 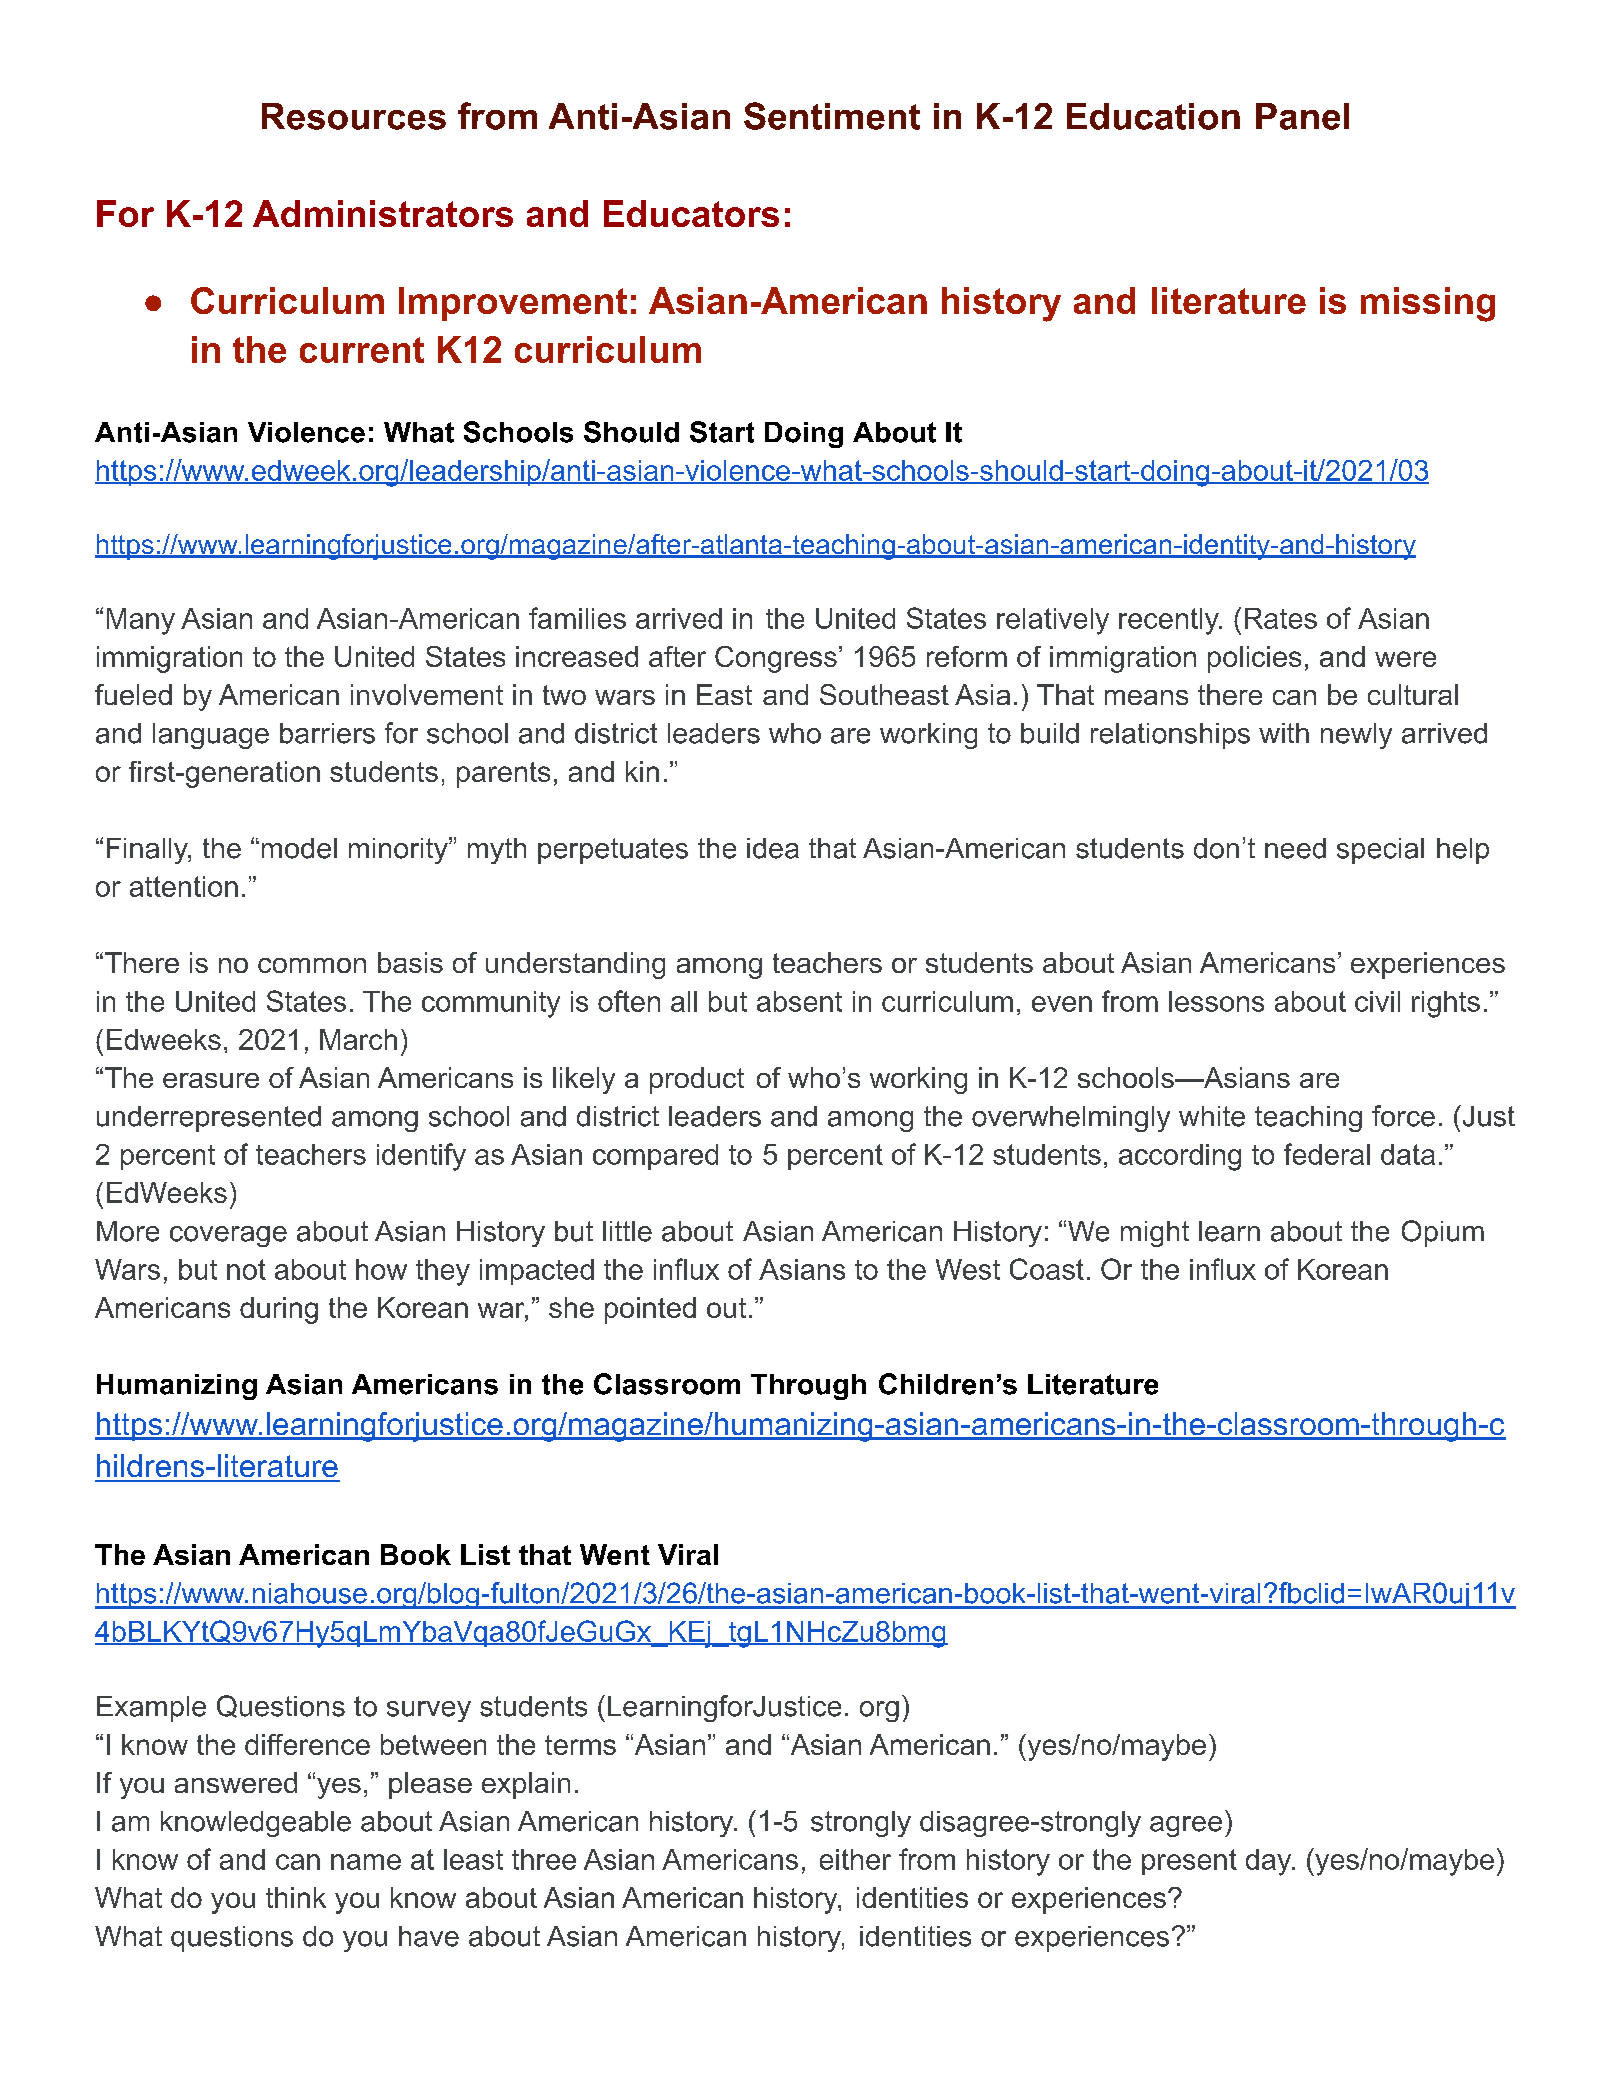 What do you see at coordinates (1284, 733) in the screenshot?
I see `with` at bounding box center [1284, 733].
